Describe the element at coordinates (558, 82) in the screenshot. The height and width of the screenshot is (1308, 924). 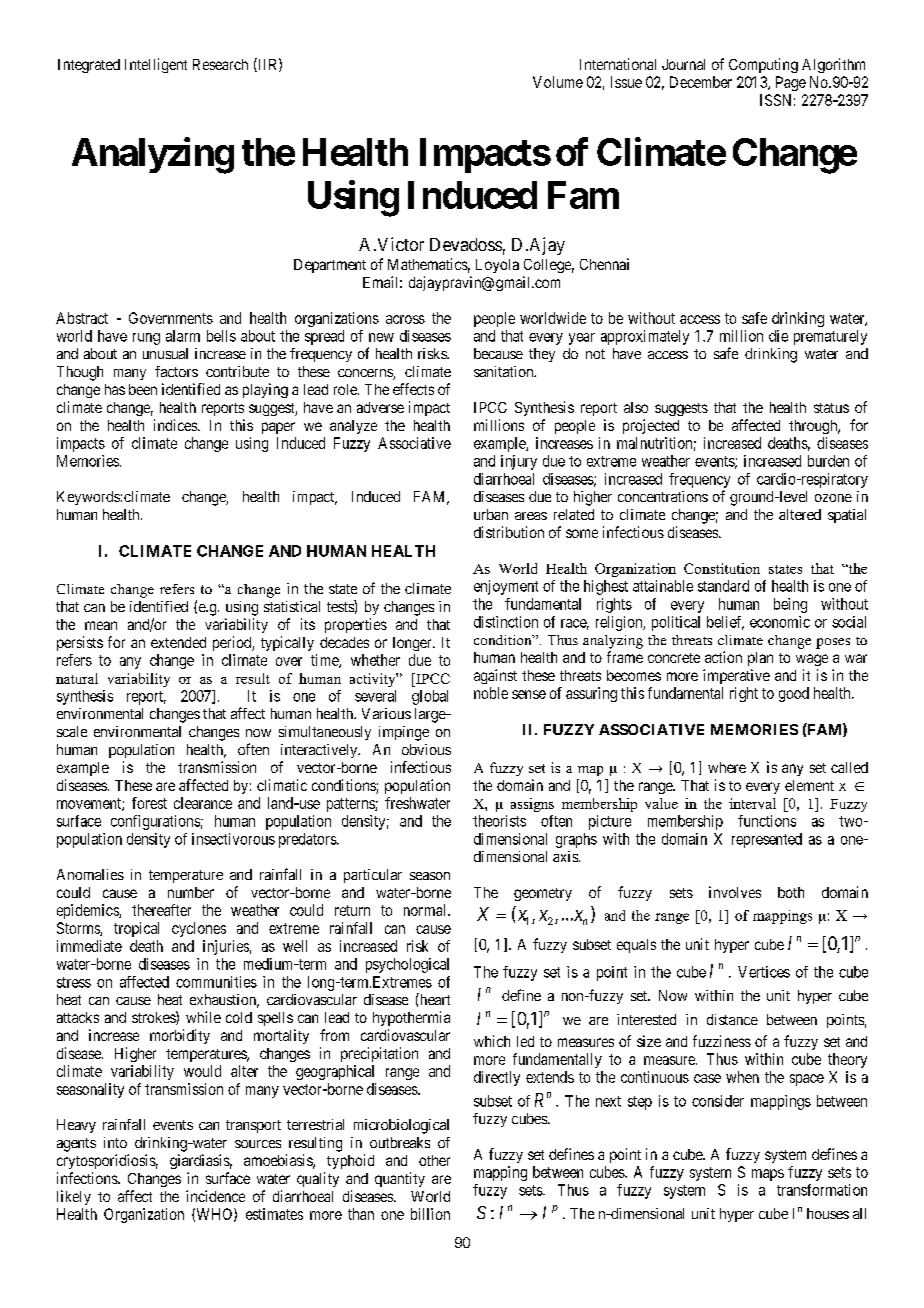
I see `Volume` at that location.
